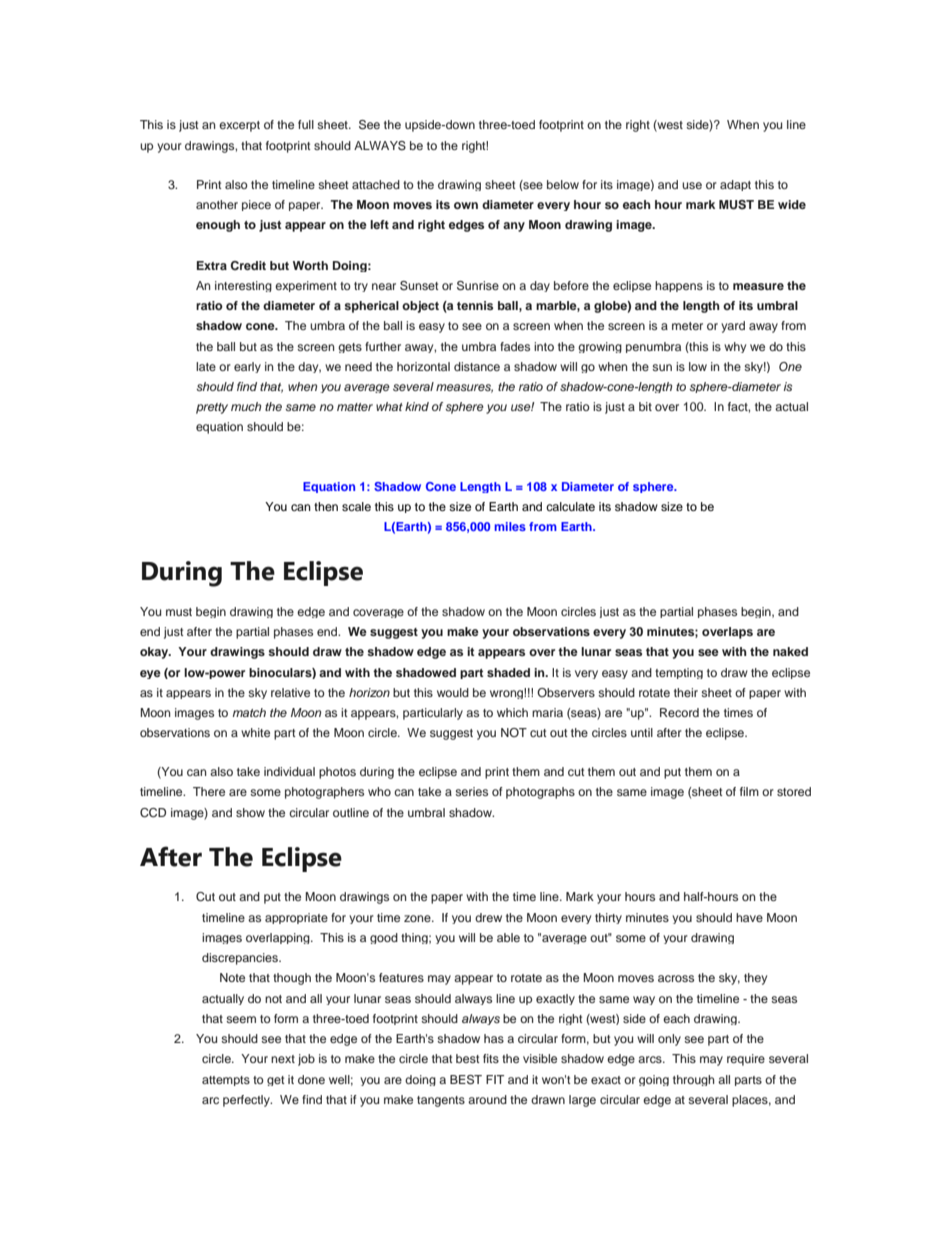 The width and height of the image is (952, 1233). Describe the element at coordinates (226, 1081) in the image. I see `attempts` at that location.
